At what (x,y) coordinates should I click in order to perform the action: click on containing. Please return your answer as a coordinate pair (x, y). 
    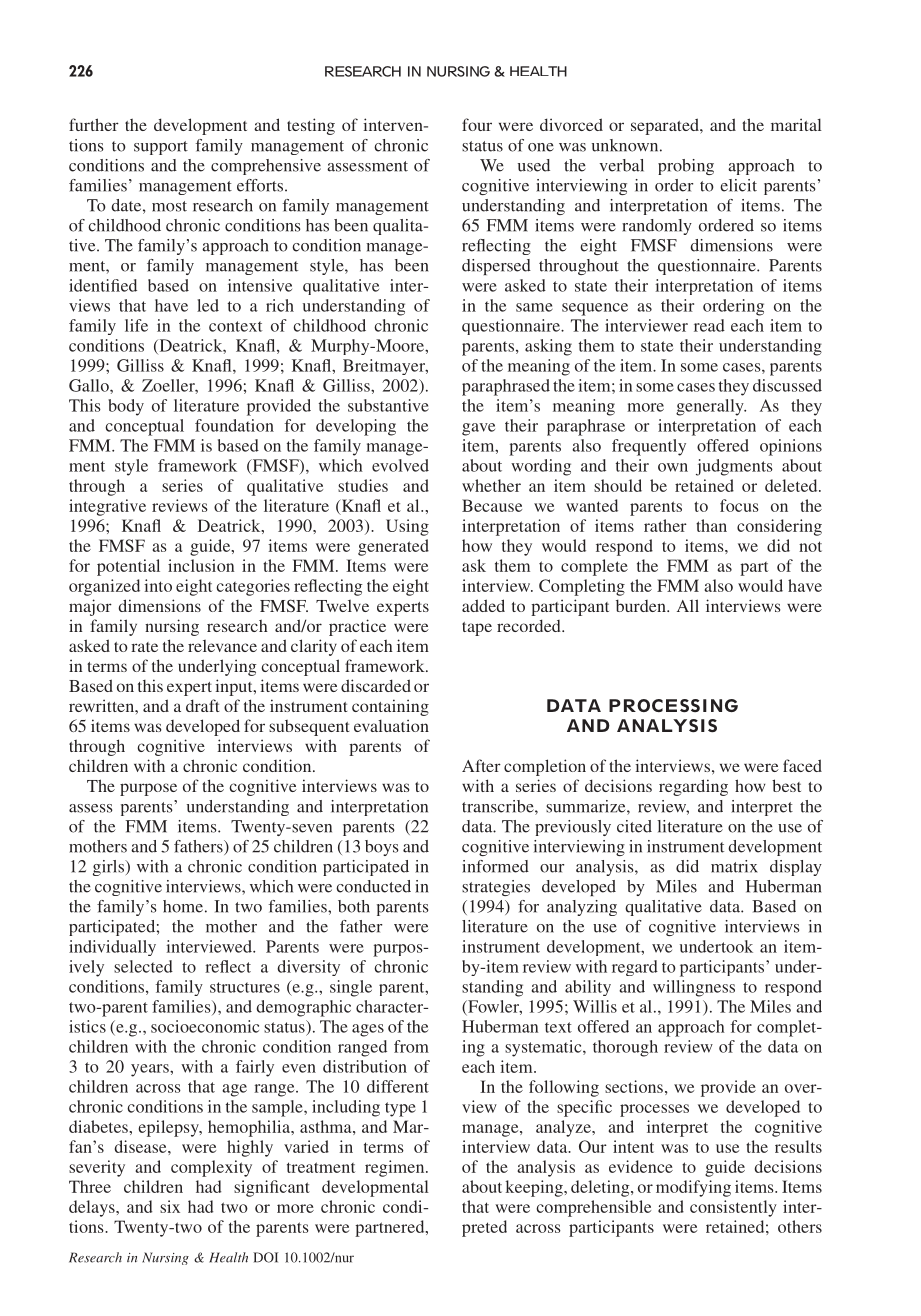
    Looking at the image, I should click on (390, 707).
